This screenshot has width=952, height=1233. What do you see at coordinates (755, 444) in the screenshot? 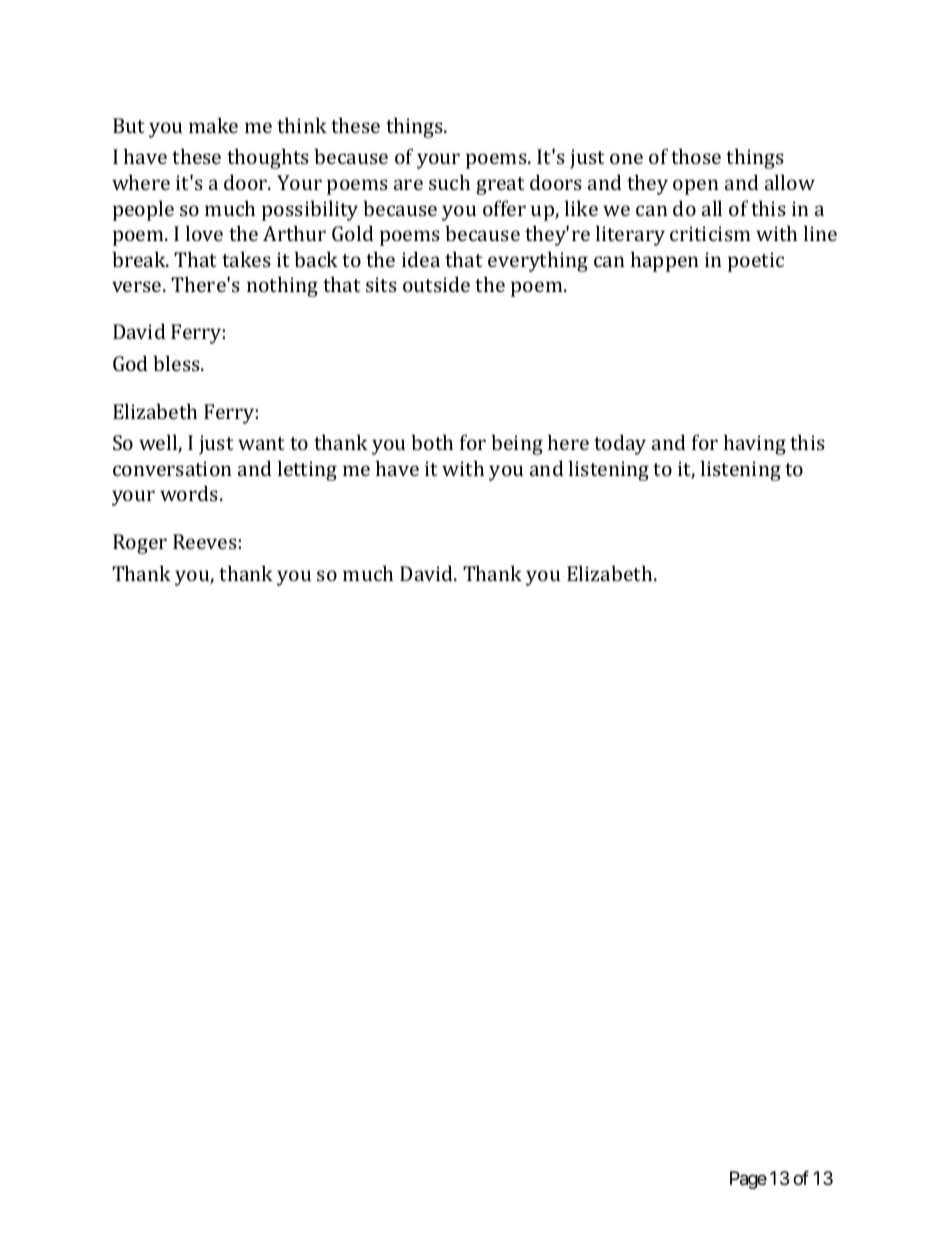
I see `having` at bounding box center [755, 444].
